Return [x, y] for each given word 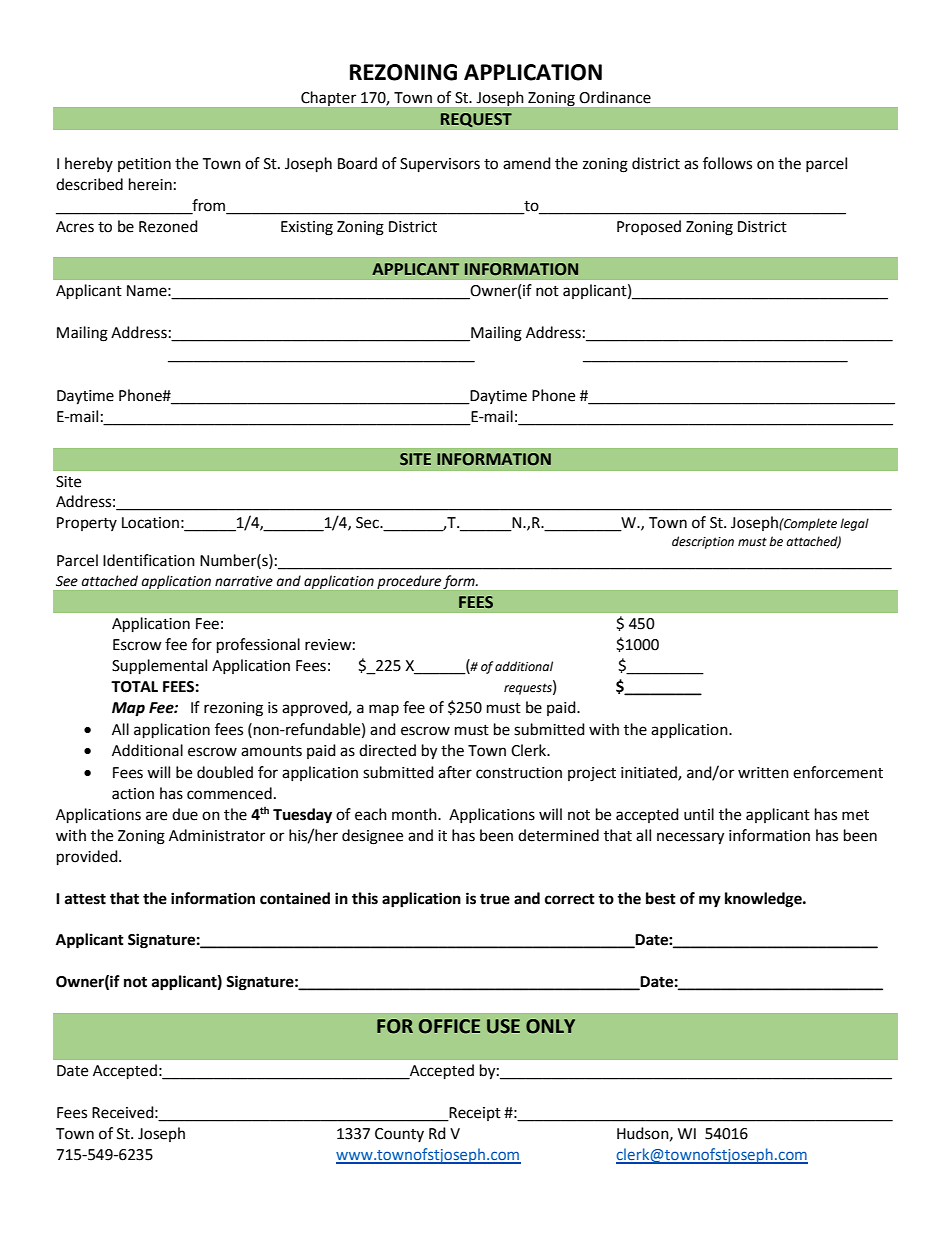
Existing [307, 228]
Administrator [217, 835]
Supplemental [159, 667]
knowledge [764, 900]
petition [144, 165]
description [703, 542]
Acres [75, 227]
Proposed [649, 227]
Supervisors [440, 165]
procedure [409, 582]
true [495, 899]
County [399, 1135]
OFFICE [449, 1026]
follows [727, 163]
